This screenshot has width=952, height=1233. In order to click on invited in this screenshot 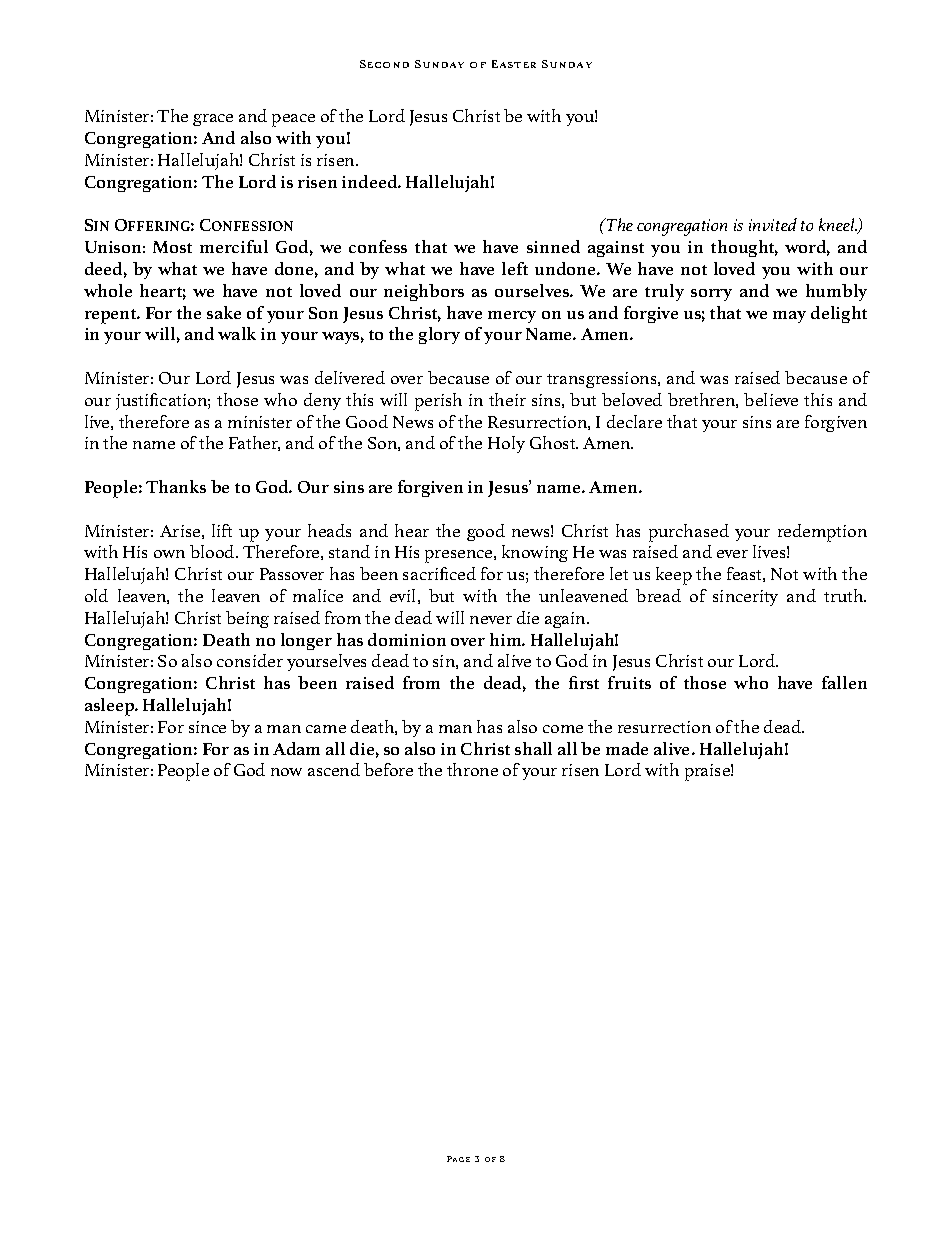, I will do `click(773, 224)`.
